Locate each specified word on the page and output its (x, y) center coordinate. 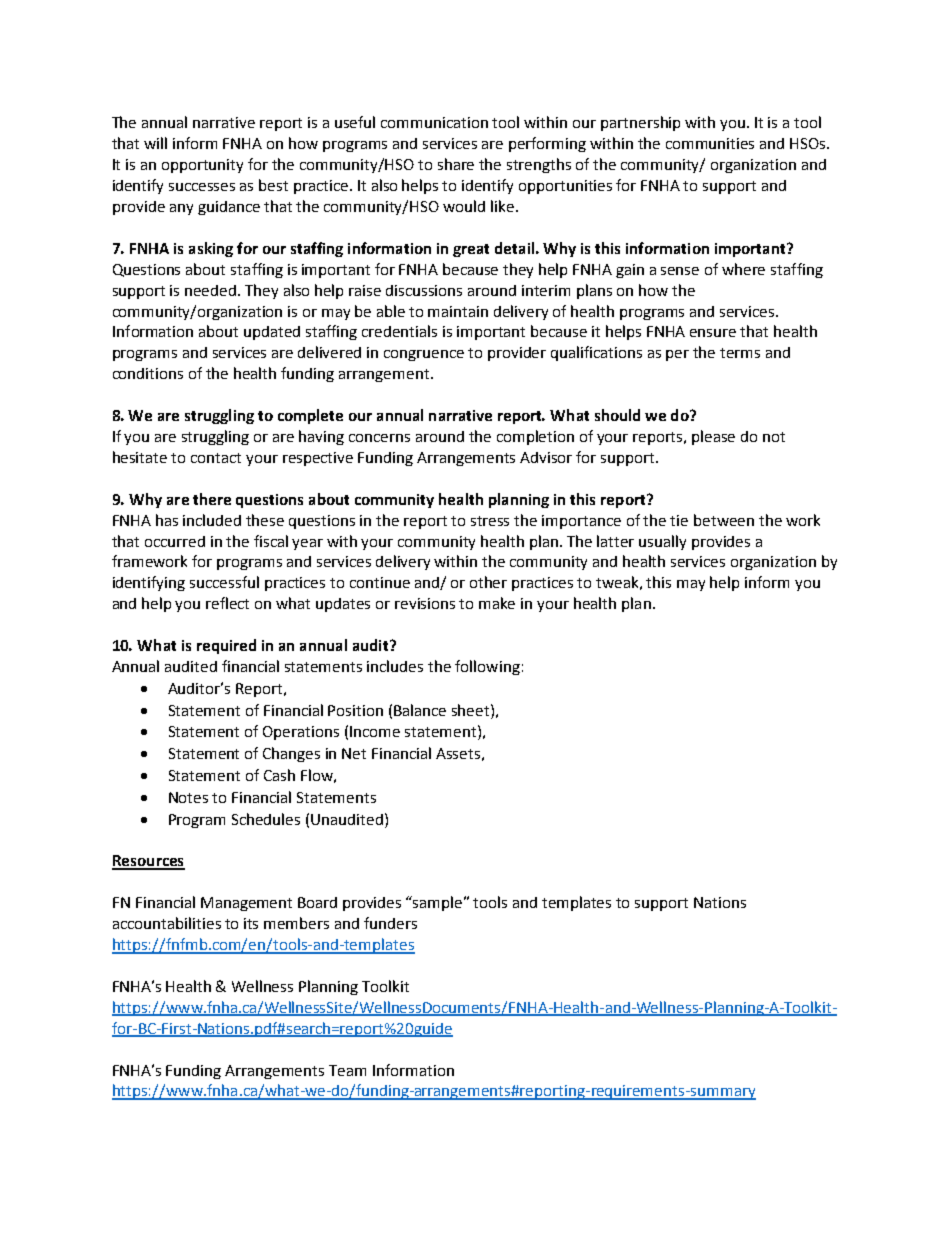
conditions (148, 373)
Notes (188, 797)
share (456, 164)
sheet (472, 710)
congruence (424, 355)
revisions (425, 603)
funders (390, 923)
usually (662, 542)
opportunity (202, 166)
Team (347, 1070)
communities (710, 143)
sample (439, 903)
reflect (227, 603)
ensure (713, 333)
